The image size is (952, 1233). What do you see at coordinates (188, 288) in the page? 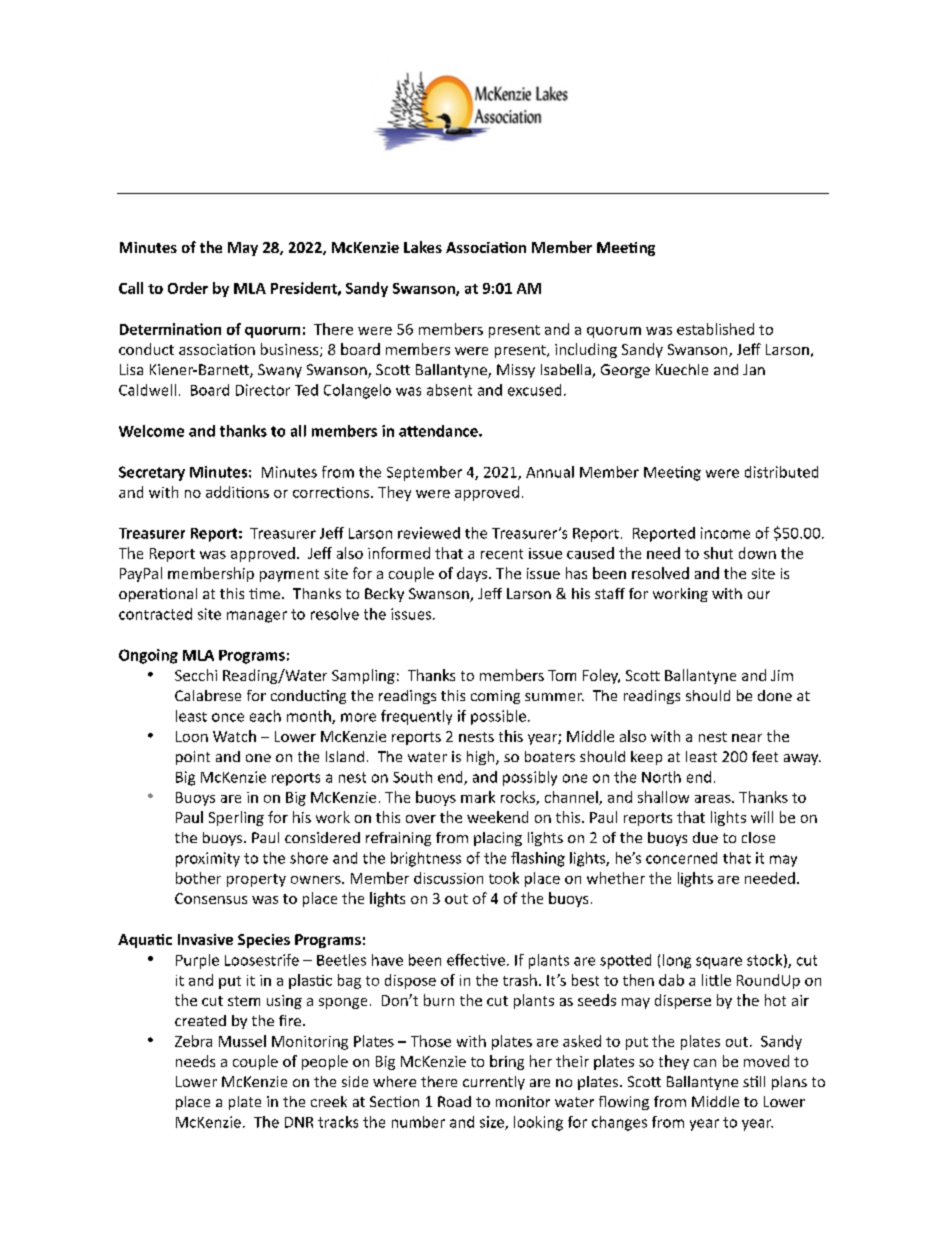
I see `Order` at bounding box center [188, 288].
